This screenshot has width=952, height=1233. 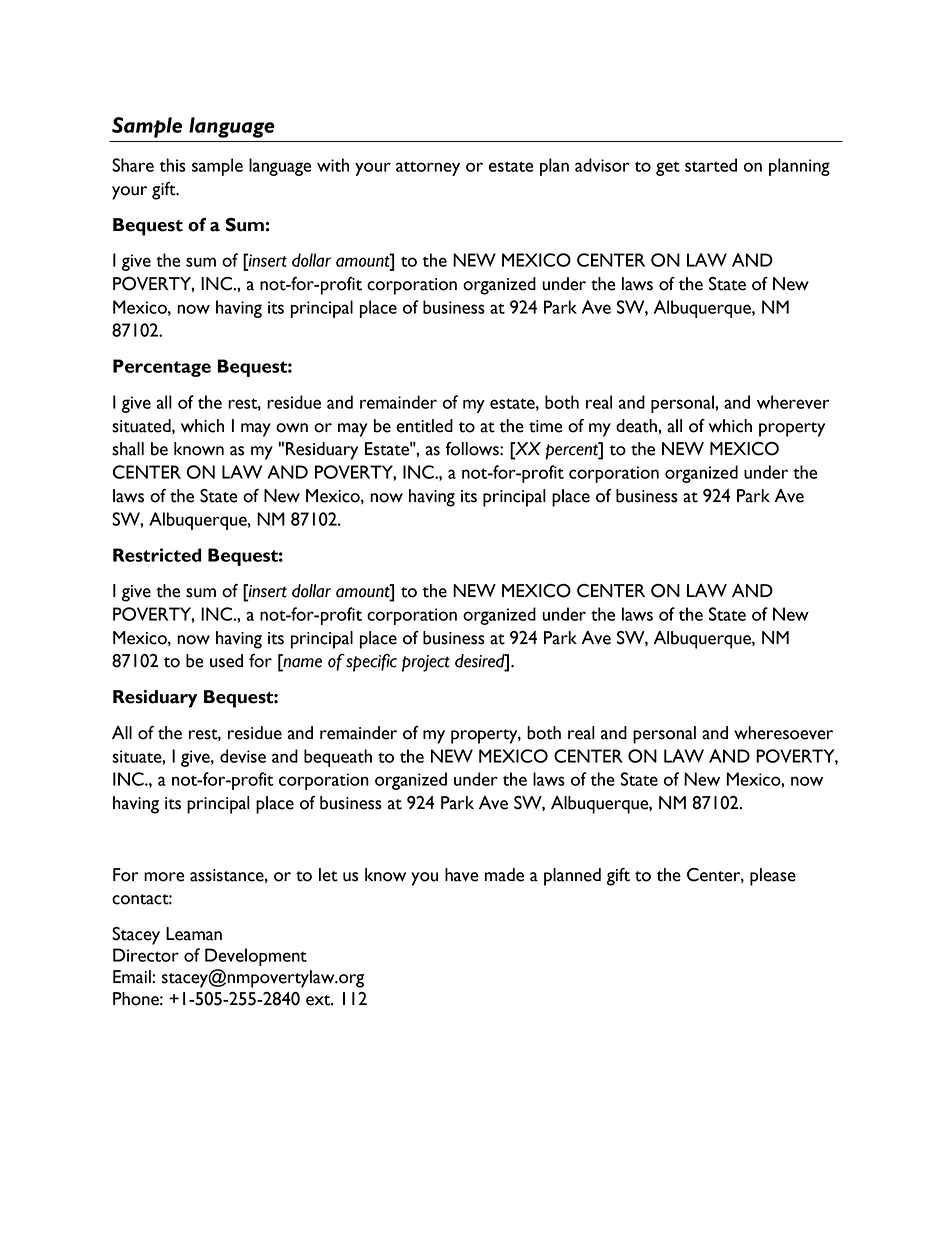 What do you see at coordinates (773, 877) in the screenshot?
I see `please` at bounding box center [773, 877].
